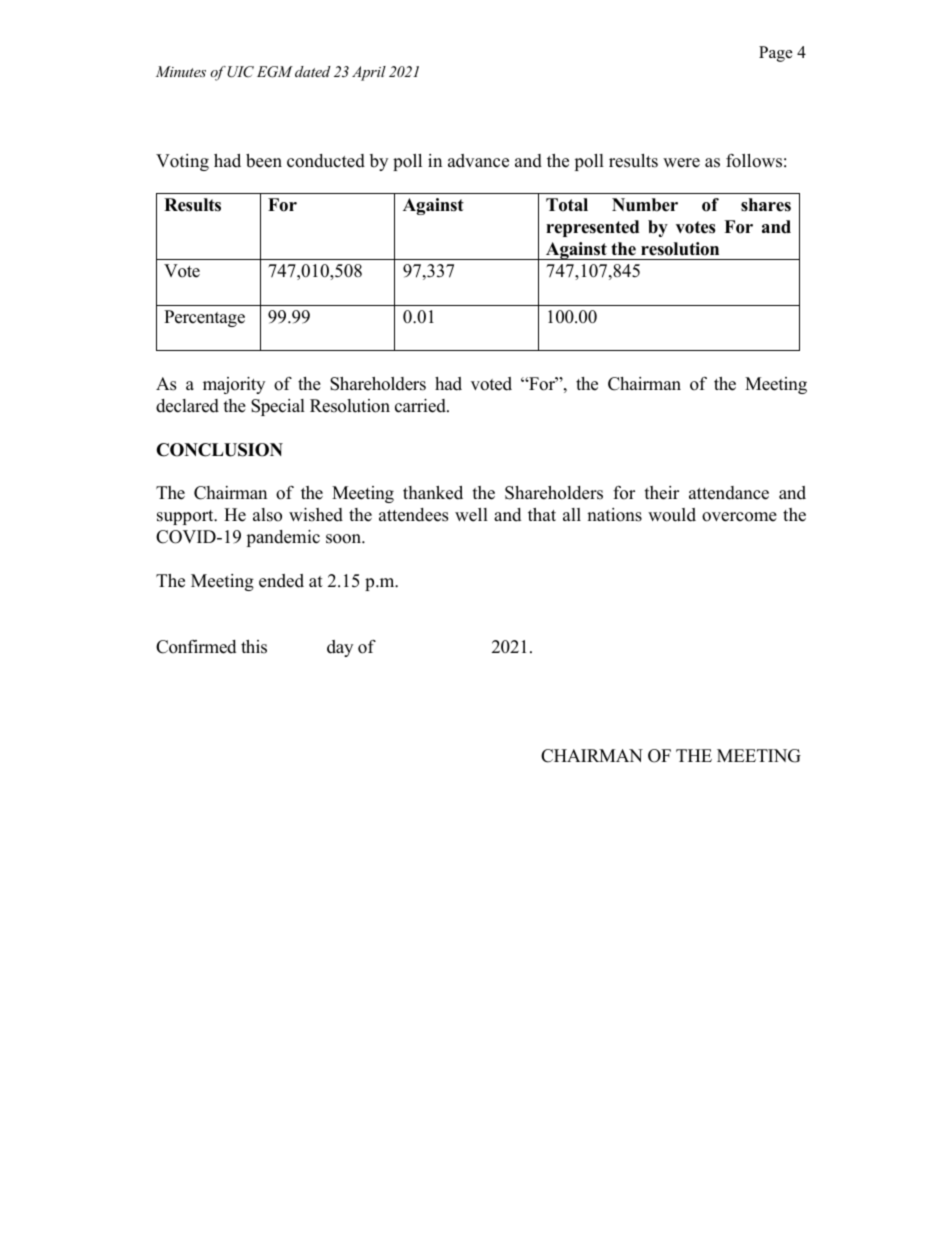 The height and width of the screenshot is (1233, 952). I want to click on carried, so click(421, 406).
